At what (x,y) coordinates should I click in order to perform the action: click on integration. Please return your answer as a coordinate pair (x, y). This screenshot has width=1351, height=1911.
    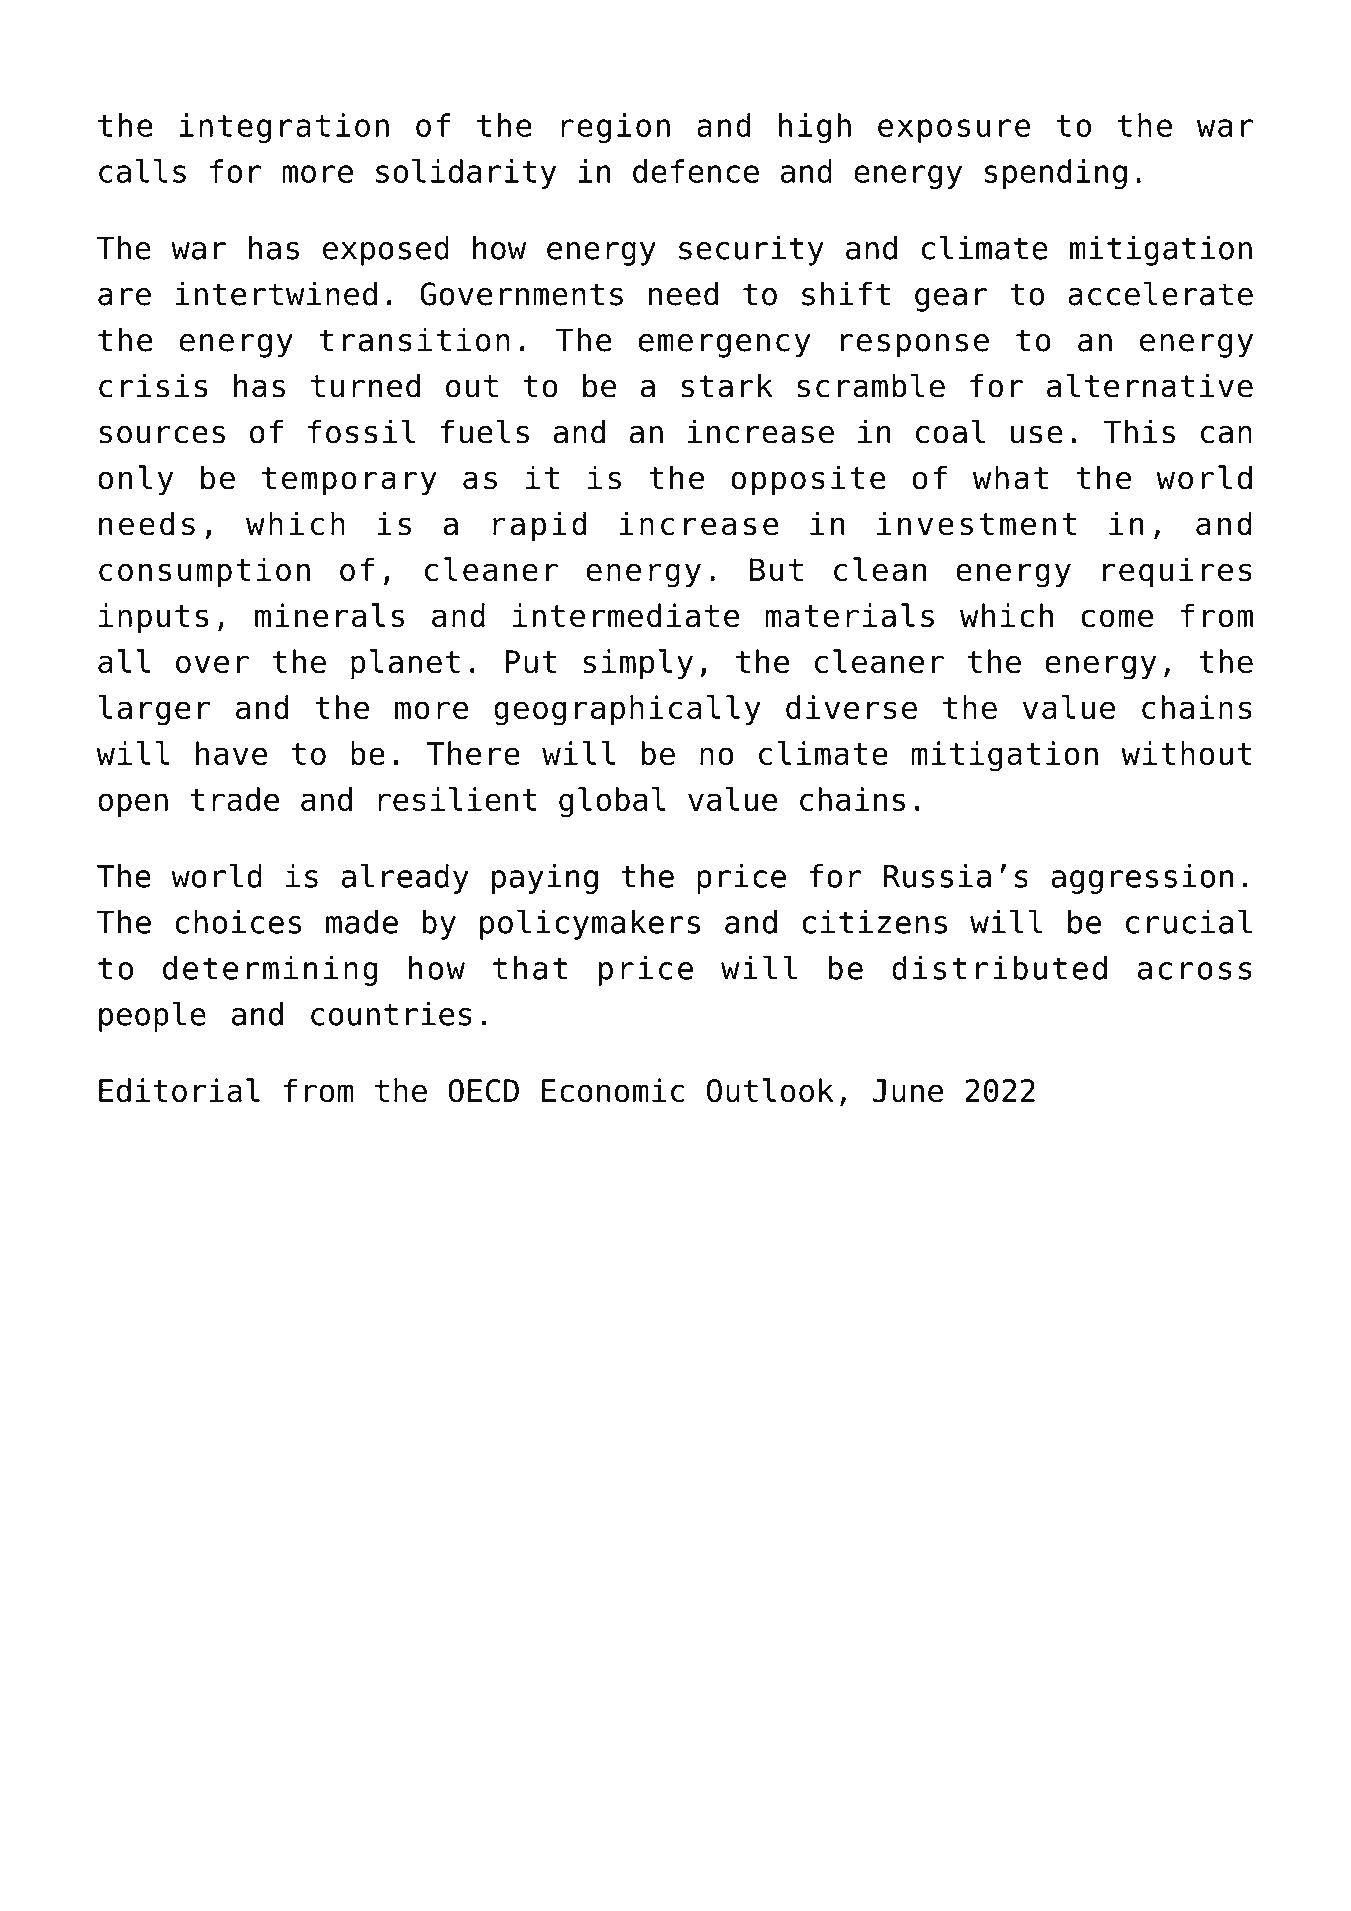
    Looking at the image, I should click on (284, 128).
